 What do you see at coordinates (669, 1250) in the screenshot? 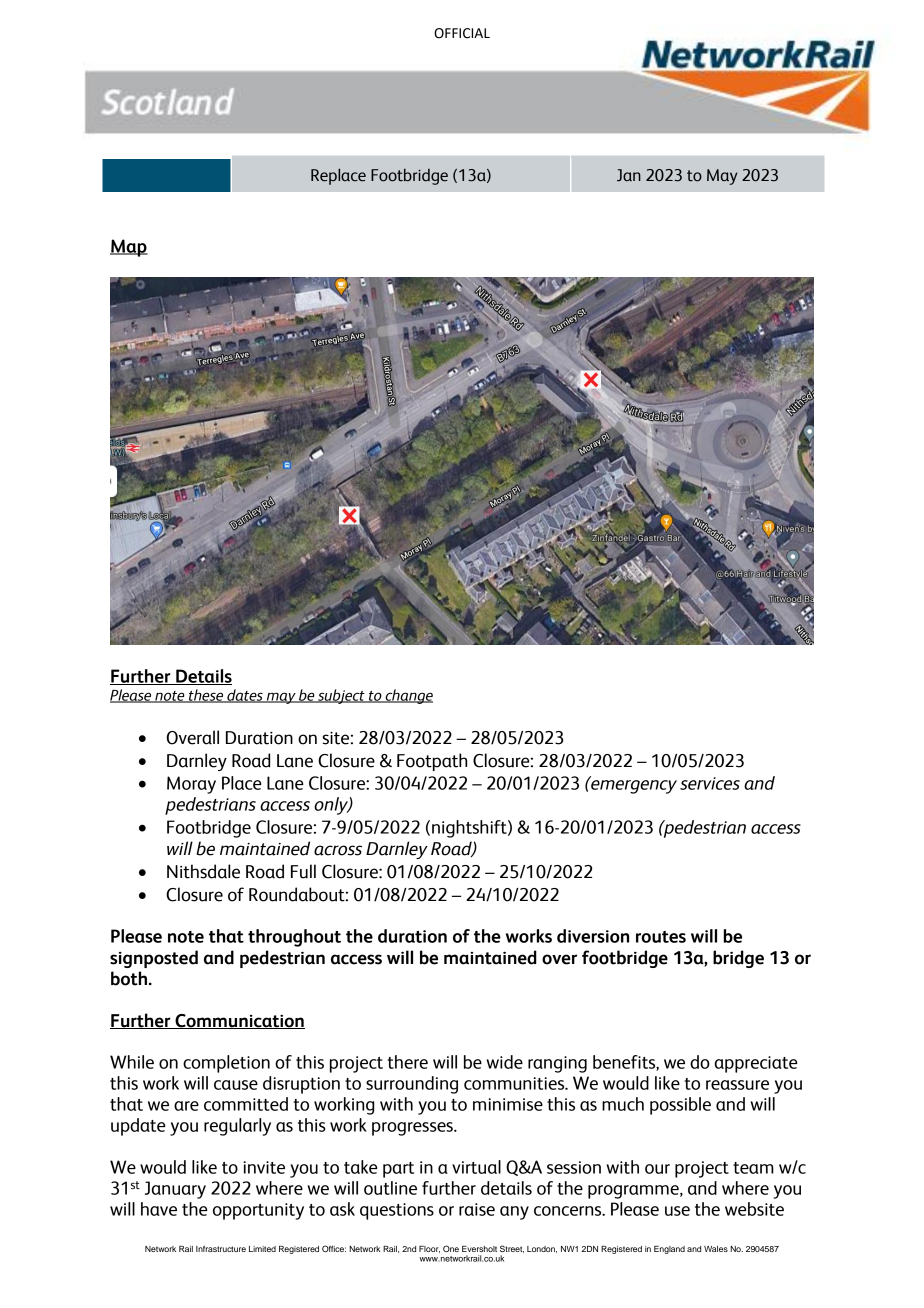
I see `England` at bounding box center [669, 1250].
